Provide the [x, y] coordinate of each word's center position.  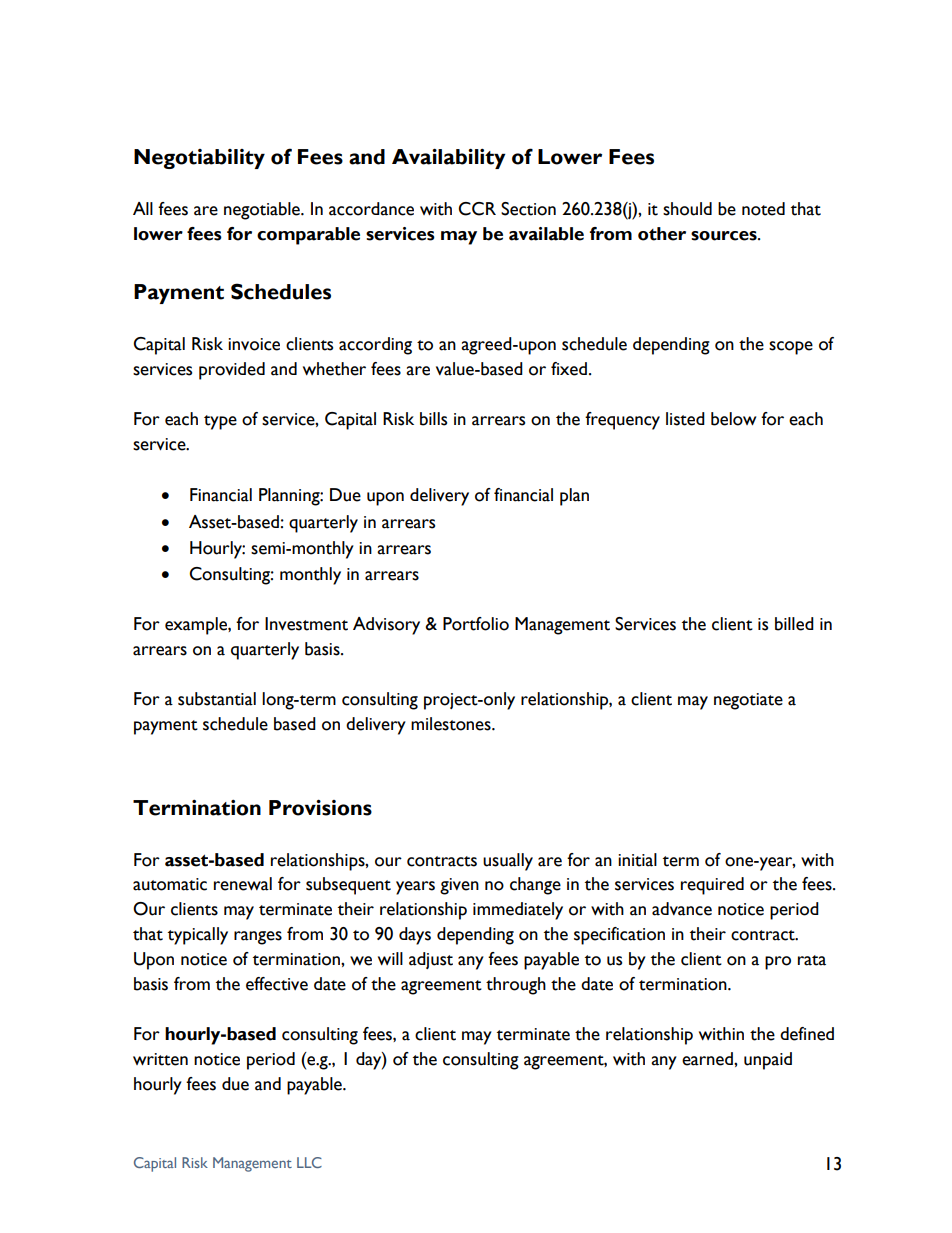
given [459, 886]
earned [708, 1059]
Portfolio [476, 624]
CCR [477, 209]
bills [433, 419]
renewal [243, 884]
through [516, 986]
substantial [217, 699]
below [733, 419]
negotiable [263, 211]
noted [763, 209]
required [712, 886]
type [220, 422]
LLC [309, 1162]
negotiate [748, 701]
